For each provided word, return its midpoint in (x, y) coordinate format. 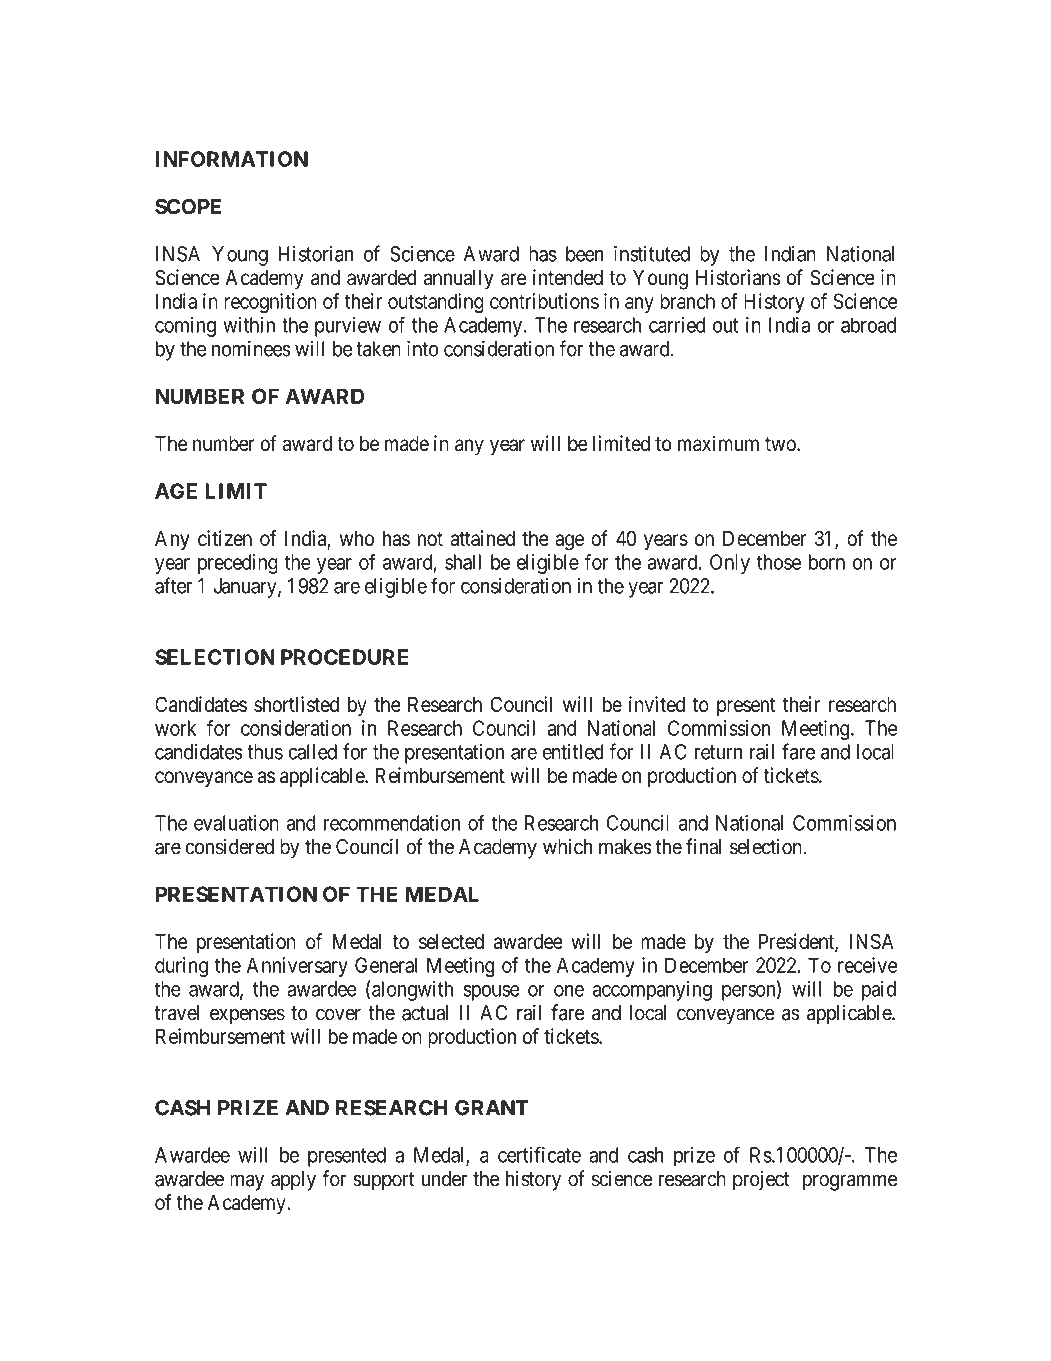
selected (451, 942)
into (422, 348)
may (247, 1182)
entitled (572, 752)
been (585, 254)
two (781, 444)
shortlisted (296, 704)
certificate (539, 1154)
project (761, 1180)
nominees (251, 348)
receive (868, 965)
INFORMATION (232, 159)
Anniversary (297, 967)
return (718, 752)
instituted (652, 254)
